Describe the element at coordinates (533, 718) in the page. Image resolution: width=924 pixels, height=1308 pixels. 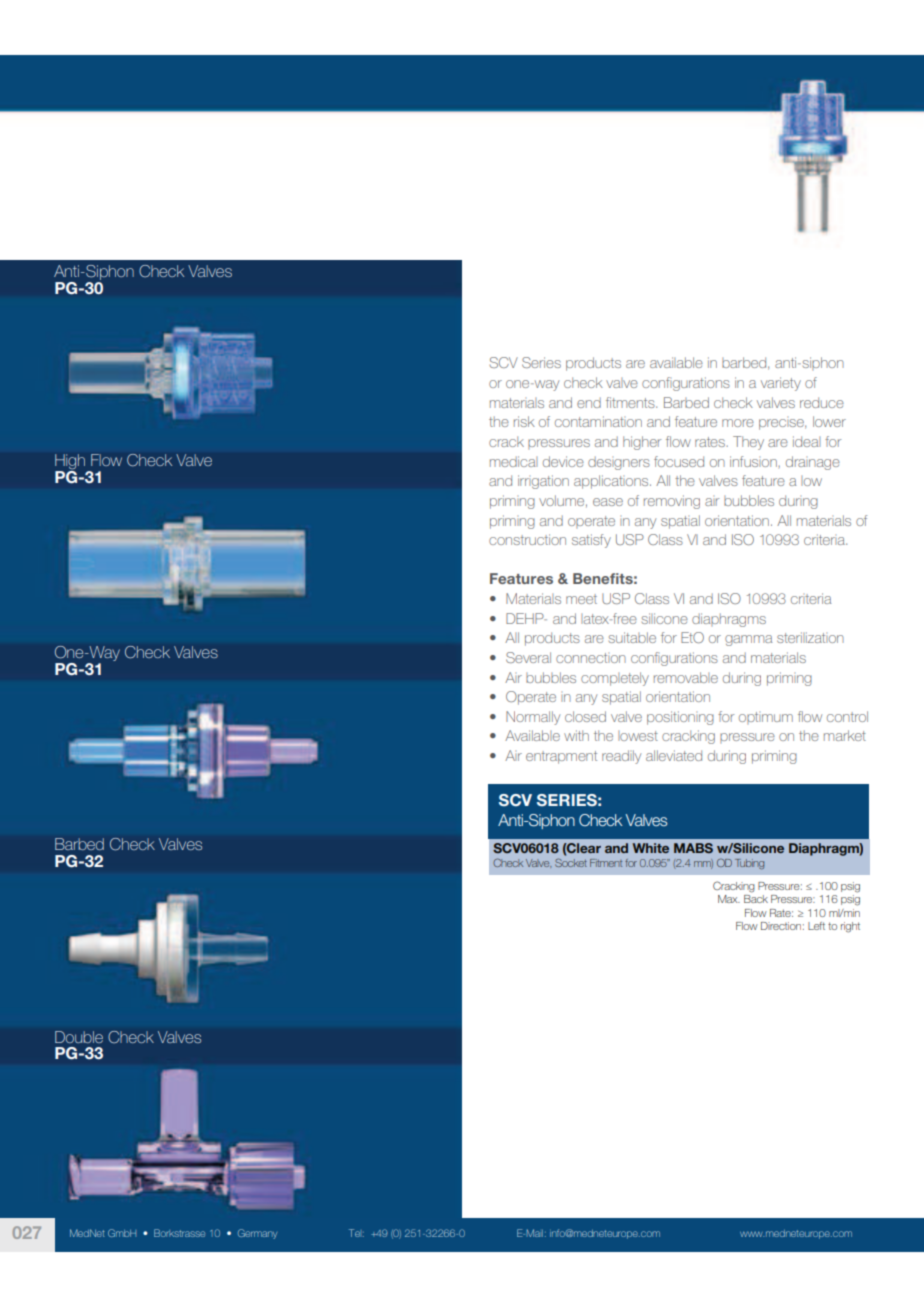
I see `Normally` at that location.
